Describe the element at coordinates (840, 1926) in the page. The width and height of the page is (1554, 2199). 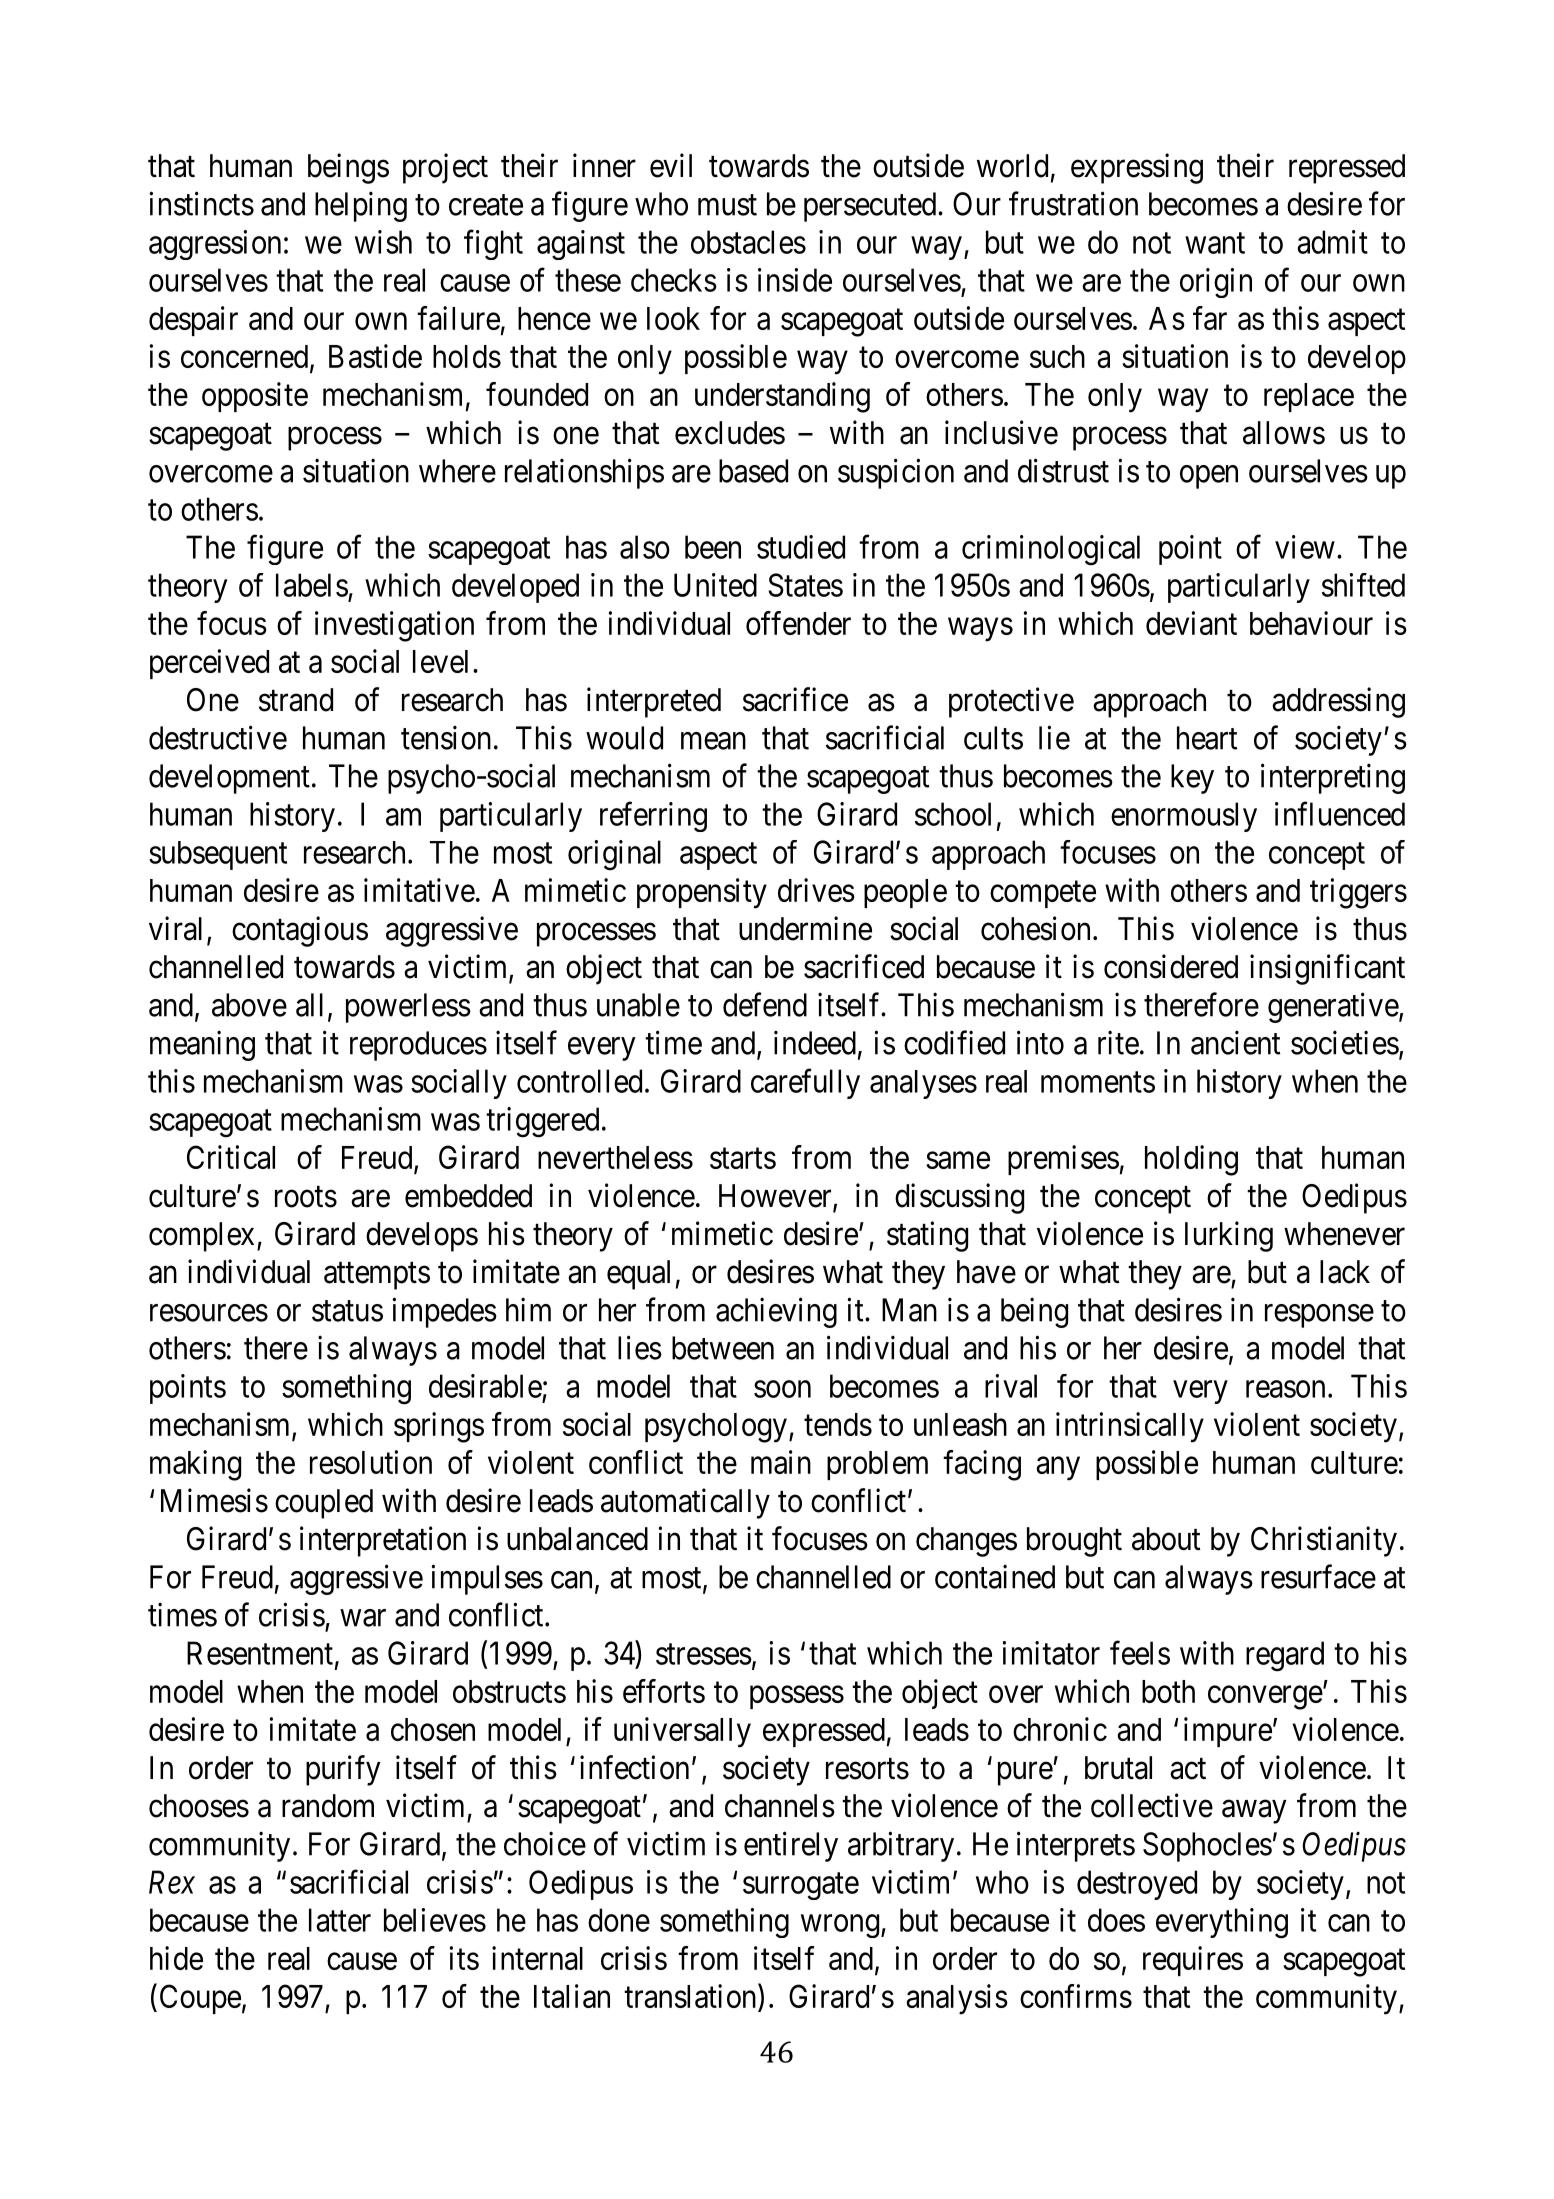
I see `wrong` at that location.
